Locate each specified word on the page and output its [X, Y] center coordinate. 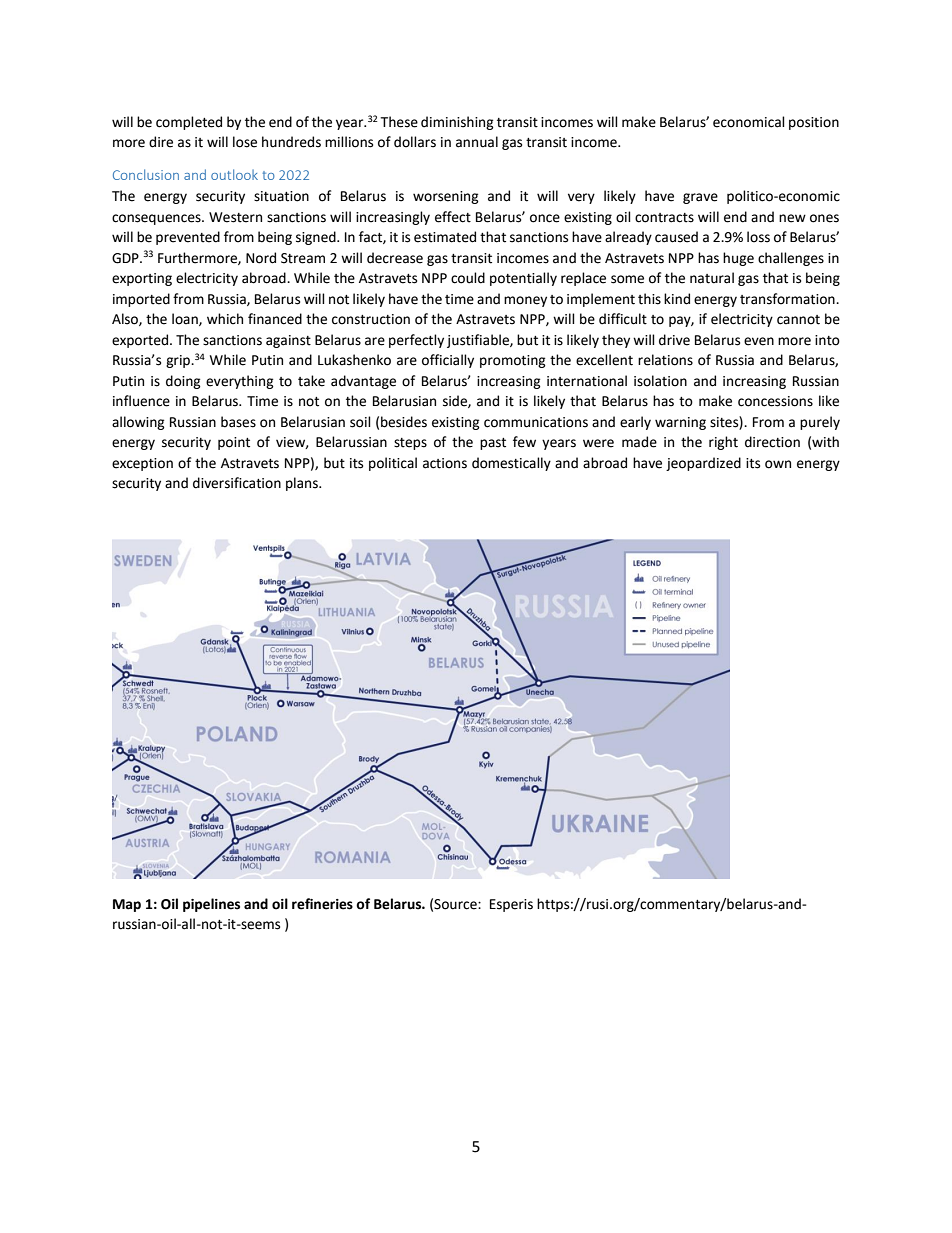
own [778, 464]
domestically [511, 464]
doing [183, 382]
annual [477, 142]
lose [245, 142]
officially [448, 361]
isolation [660, 381]
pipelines [211, 905]
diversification [237, 483]
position [814, 123]
